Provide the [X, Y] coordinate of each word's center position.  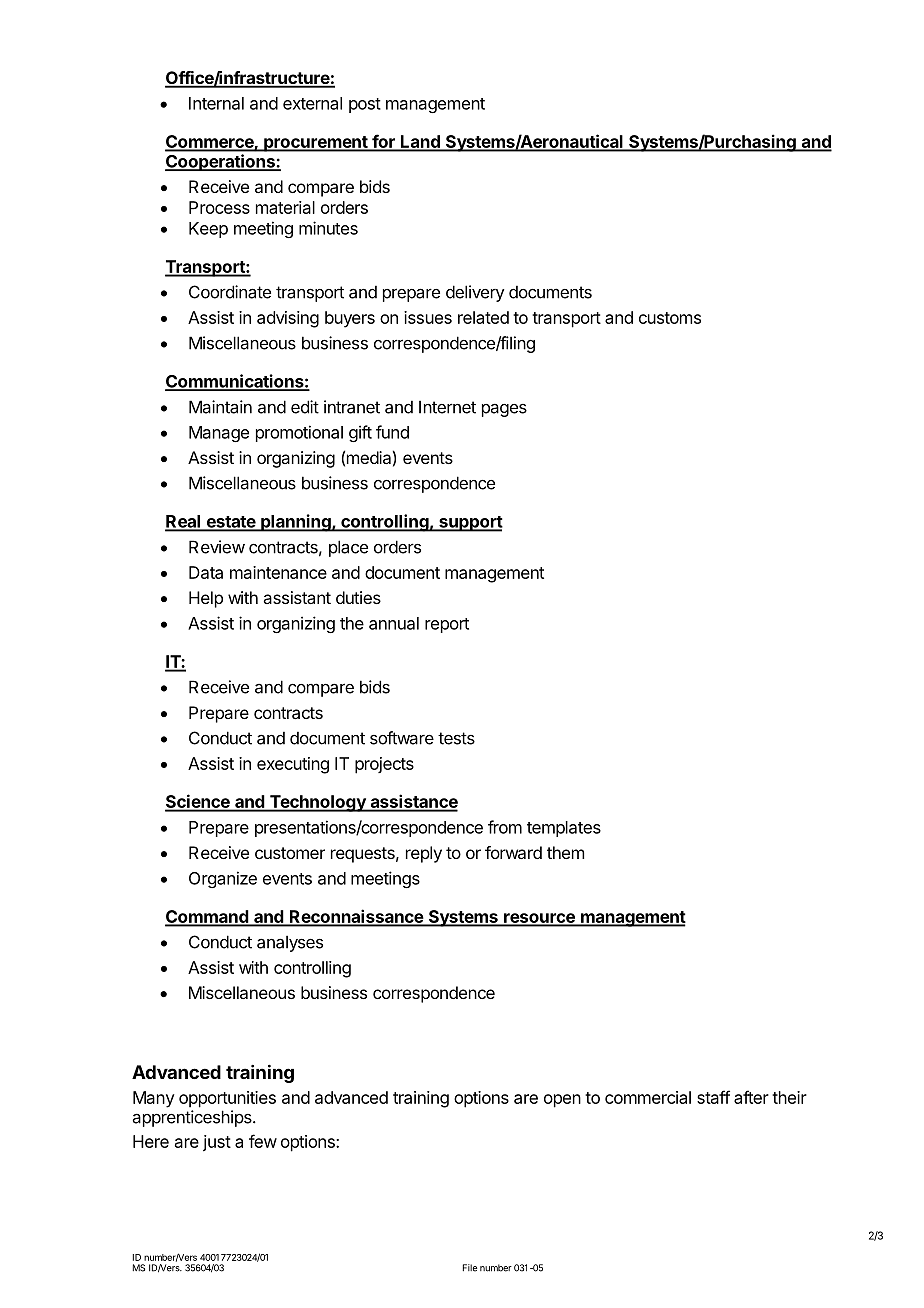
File [470, 1268]
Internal [216, 103]
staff [713, 1097]
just [217, 1143]
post [365, 105]
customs [670, 318]
